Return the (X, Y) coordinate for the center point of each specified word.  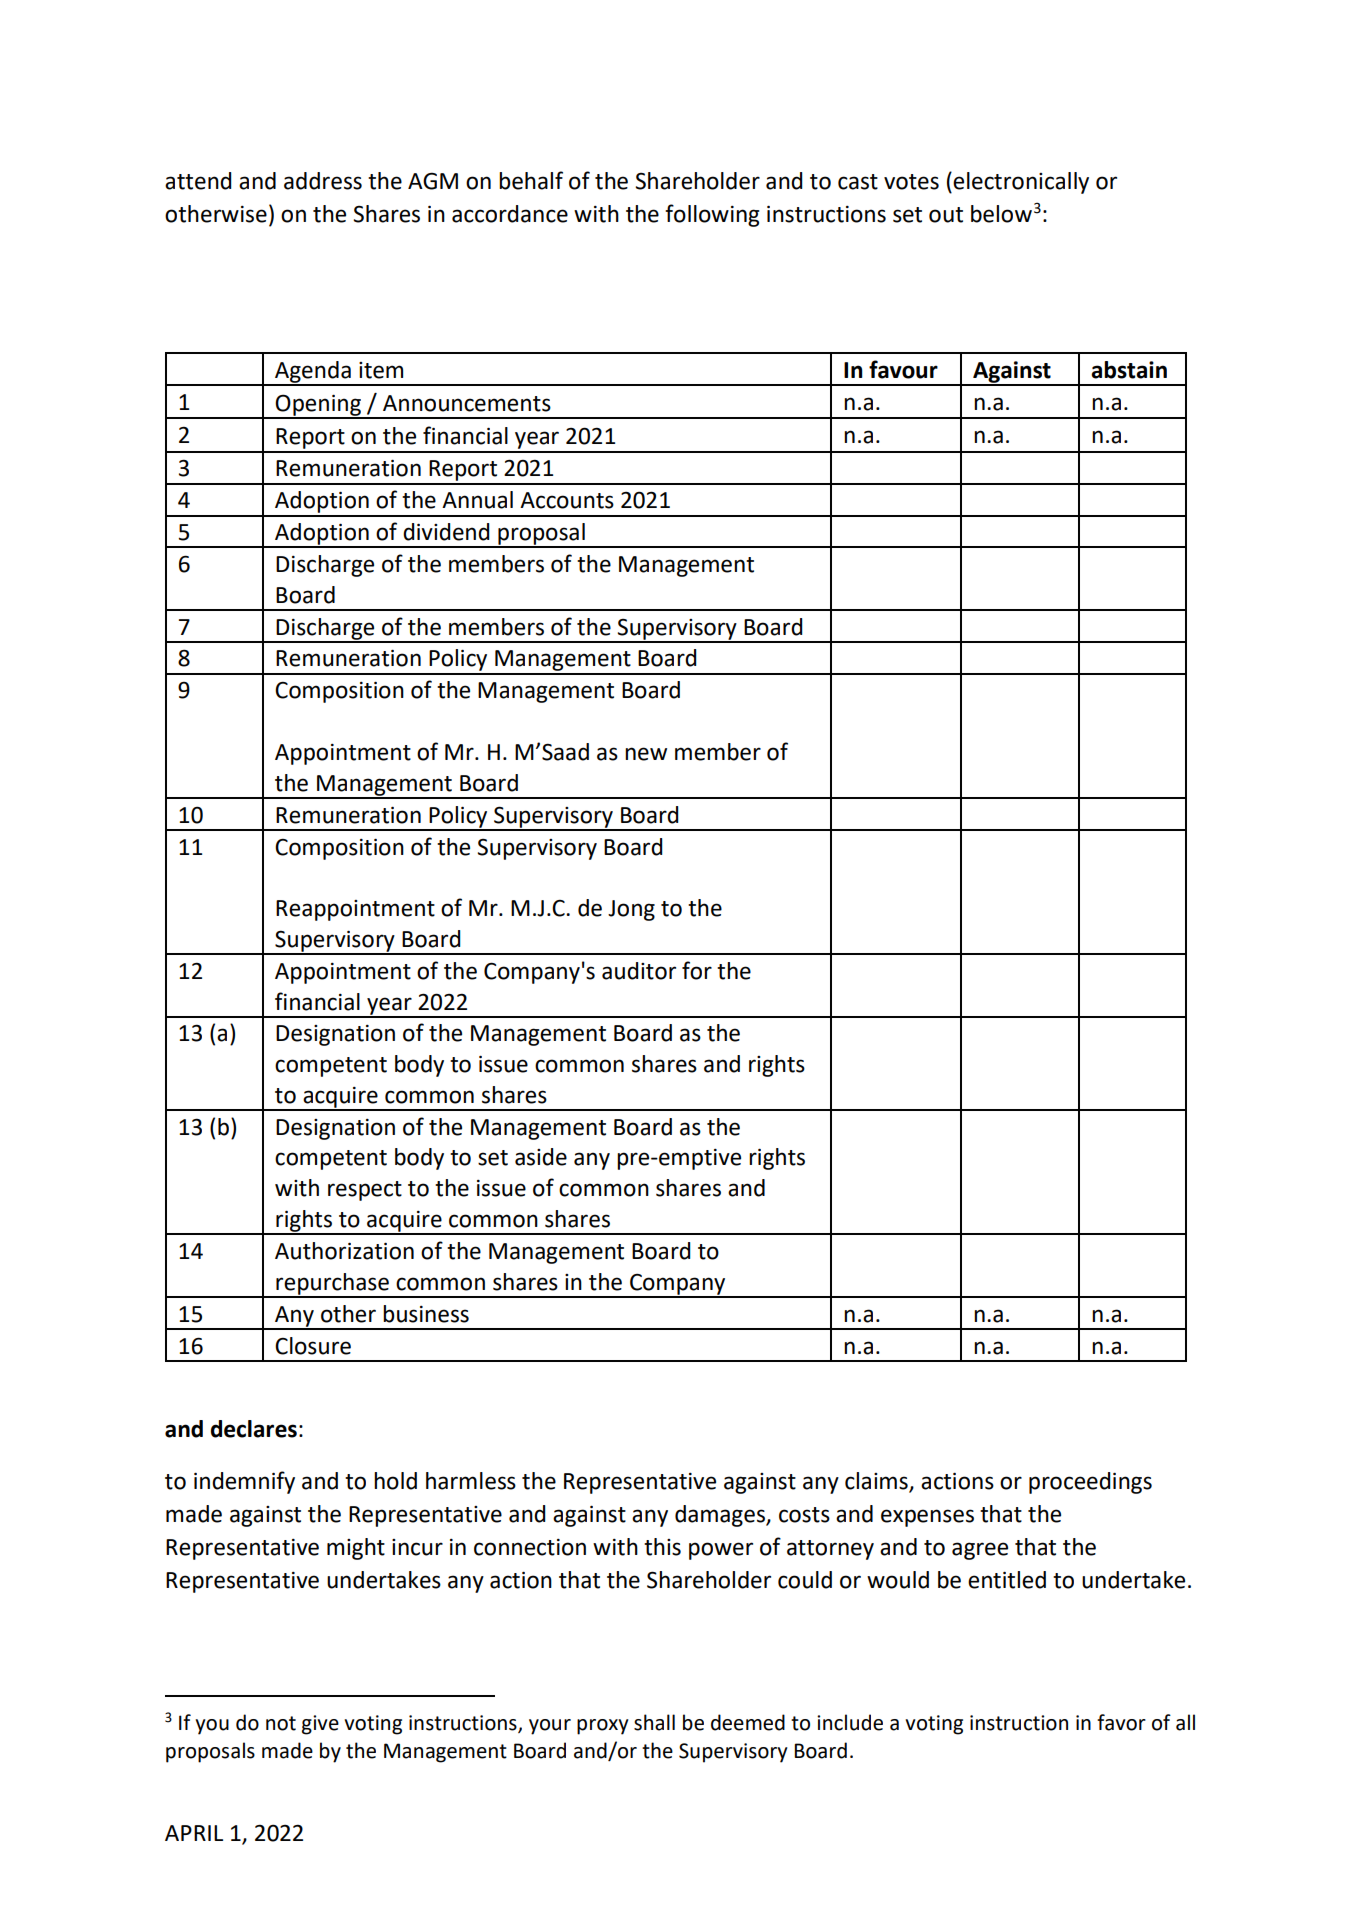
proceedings (1090, 1483)
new (646, 754)
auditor (639, 971)
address (323, 181)
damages (721, 1516)
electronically (1020, 183)
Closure (313, 1346)
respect (365, 1191)
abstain (1129, 370)
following (712, 215)
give (320, 1725)
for (697, 970)
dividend (446, 532)
